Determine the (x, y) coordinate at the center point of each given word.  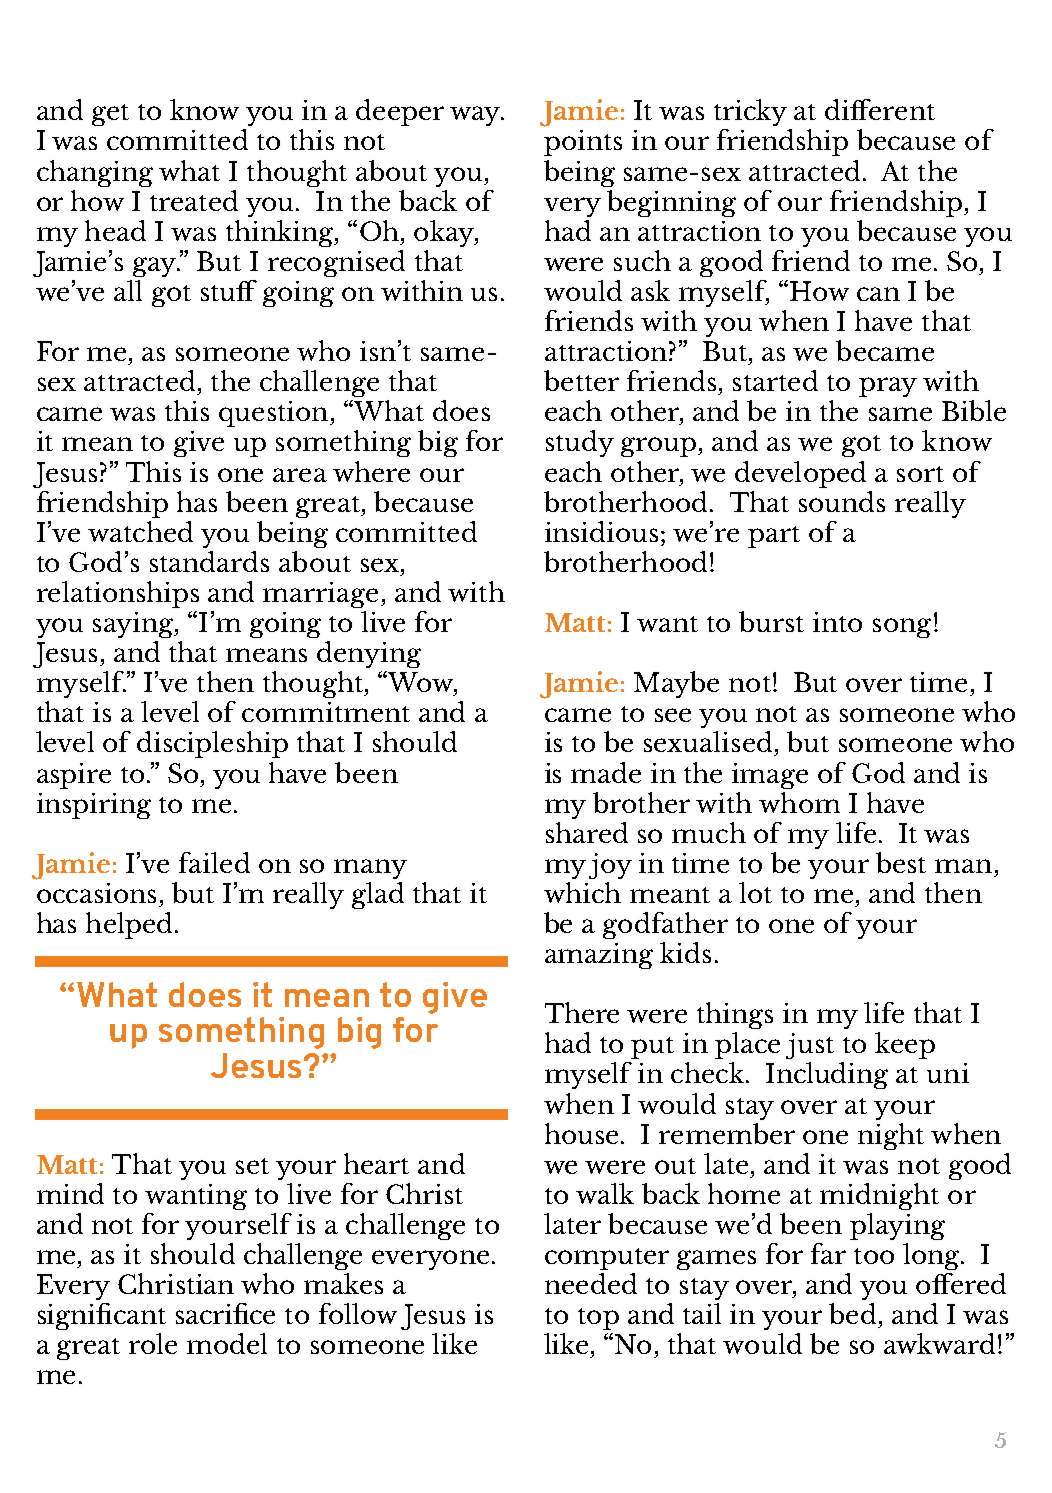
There (582, 1012)
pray (888, 387)
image (770, 776)
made (606, 772)
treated (194, 200)
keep (905, 1045)
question (275, 414)
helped (129, 925)
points (583, 143)
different (880, 109)
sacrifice (225, 1313)
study (580, 443)
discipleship (212, 744)
